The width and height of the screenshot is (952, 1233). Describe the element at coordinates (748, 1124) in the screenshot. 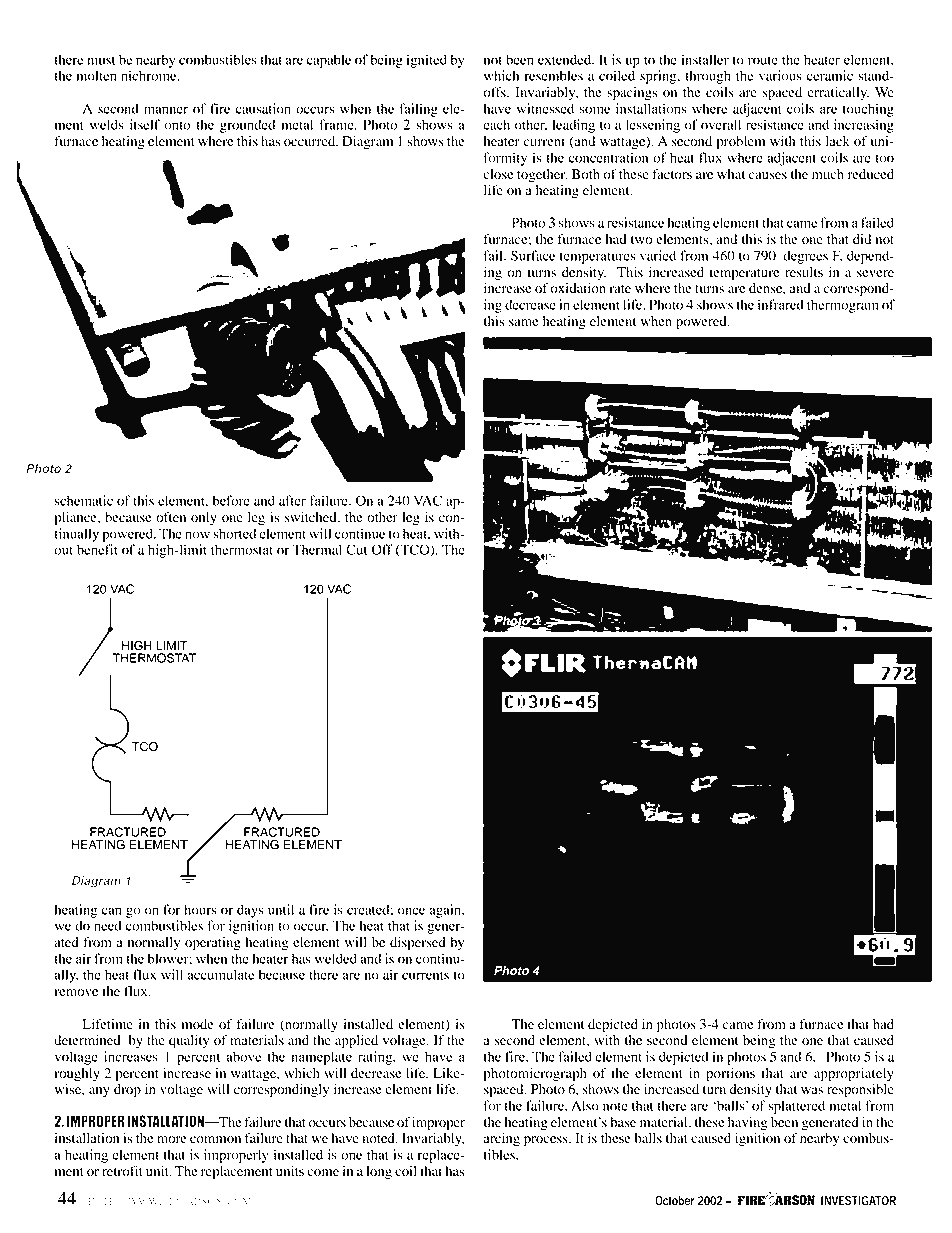

I see `having` at that location.
